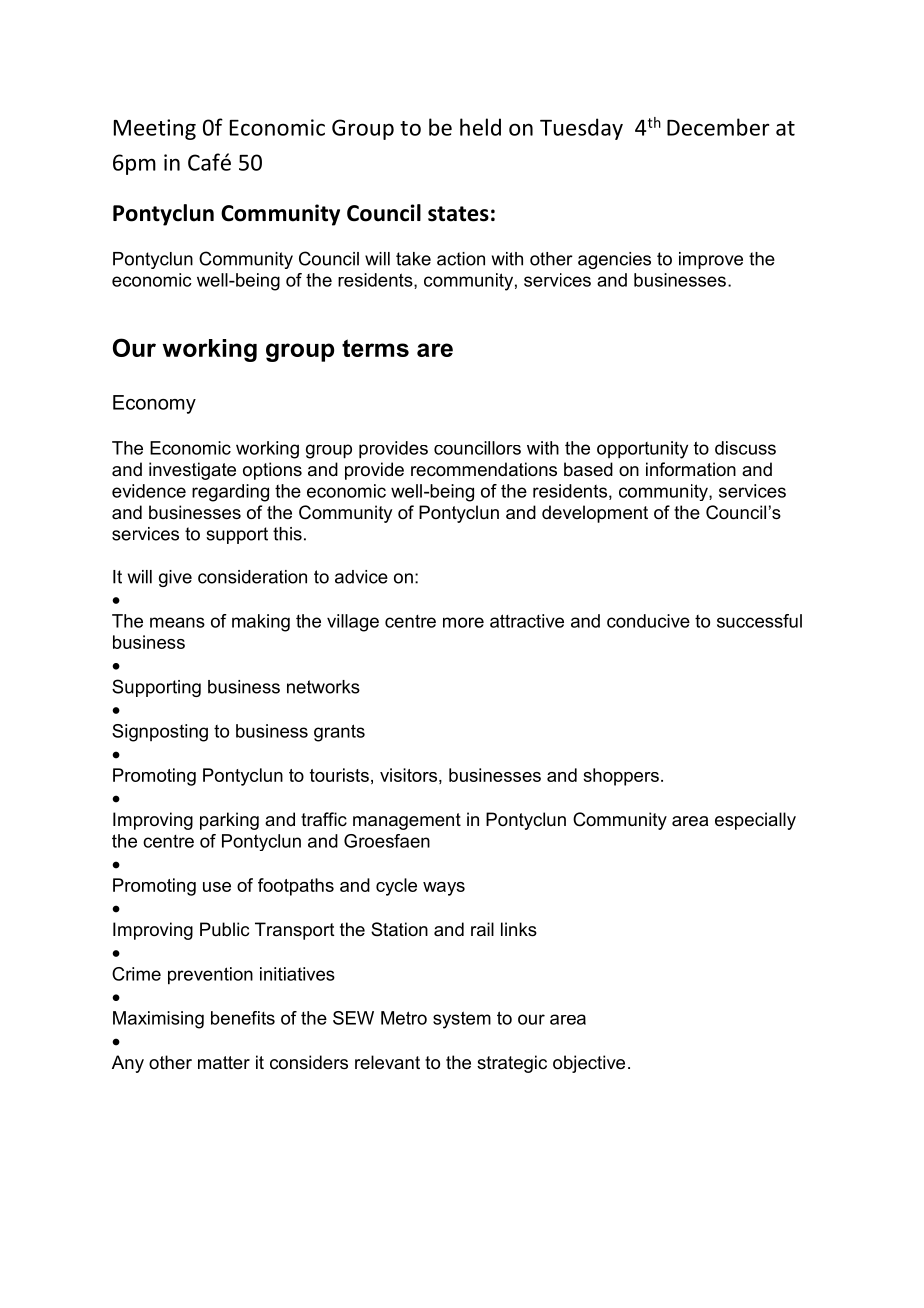  What do you see at coordinates (691, 469) in the screenshot?
I see `information` at bounding box center [691, 469].
